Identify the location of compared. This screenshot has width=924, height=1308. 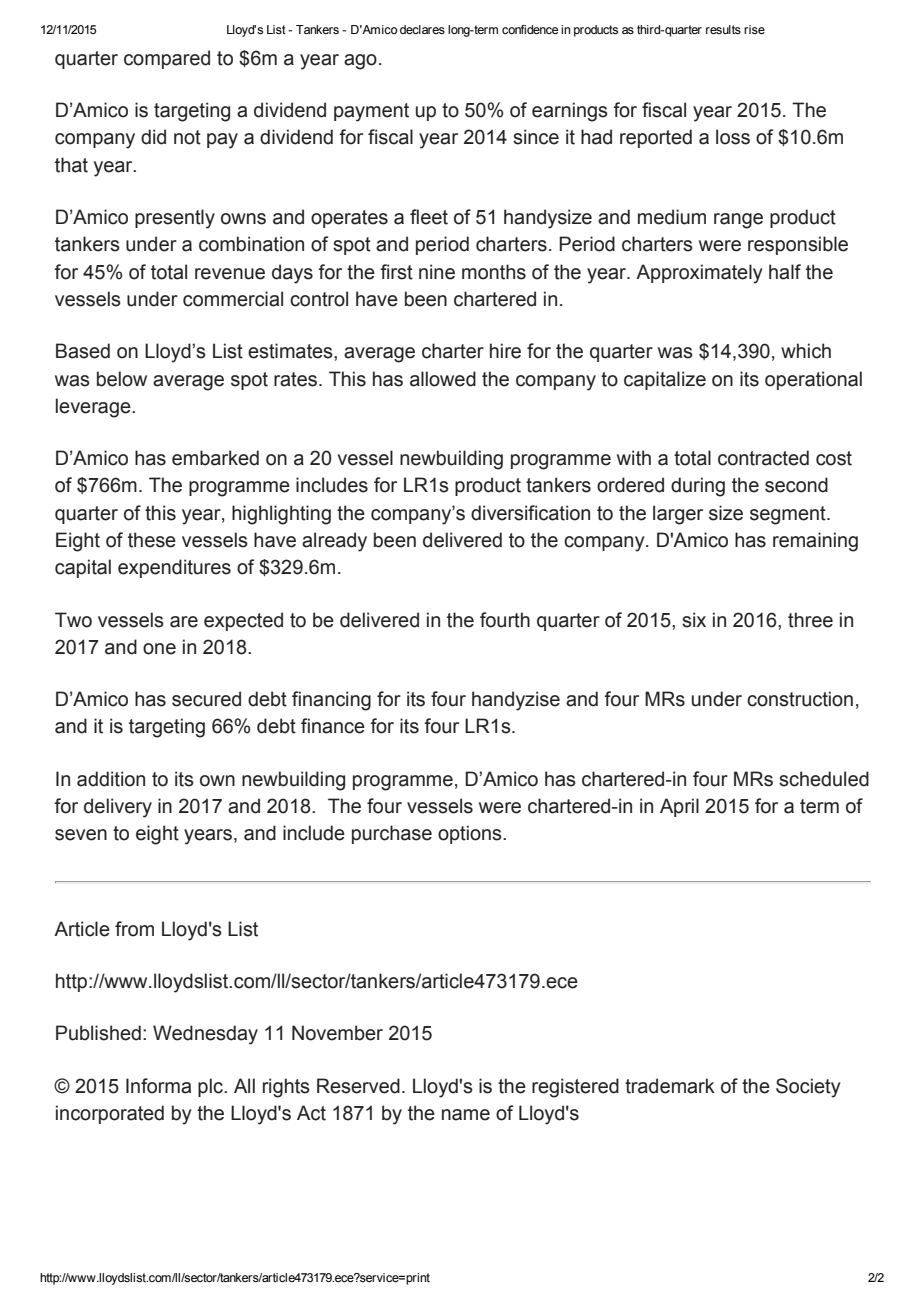
(167, 59).
